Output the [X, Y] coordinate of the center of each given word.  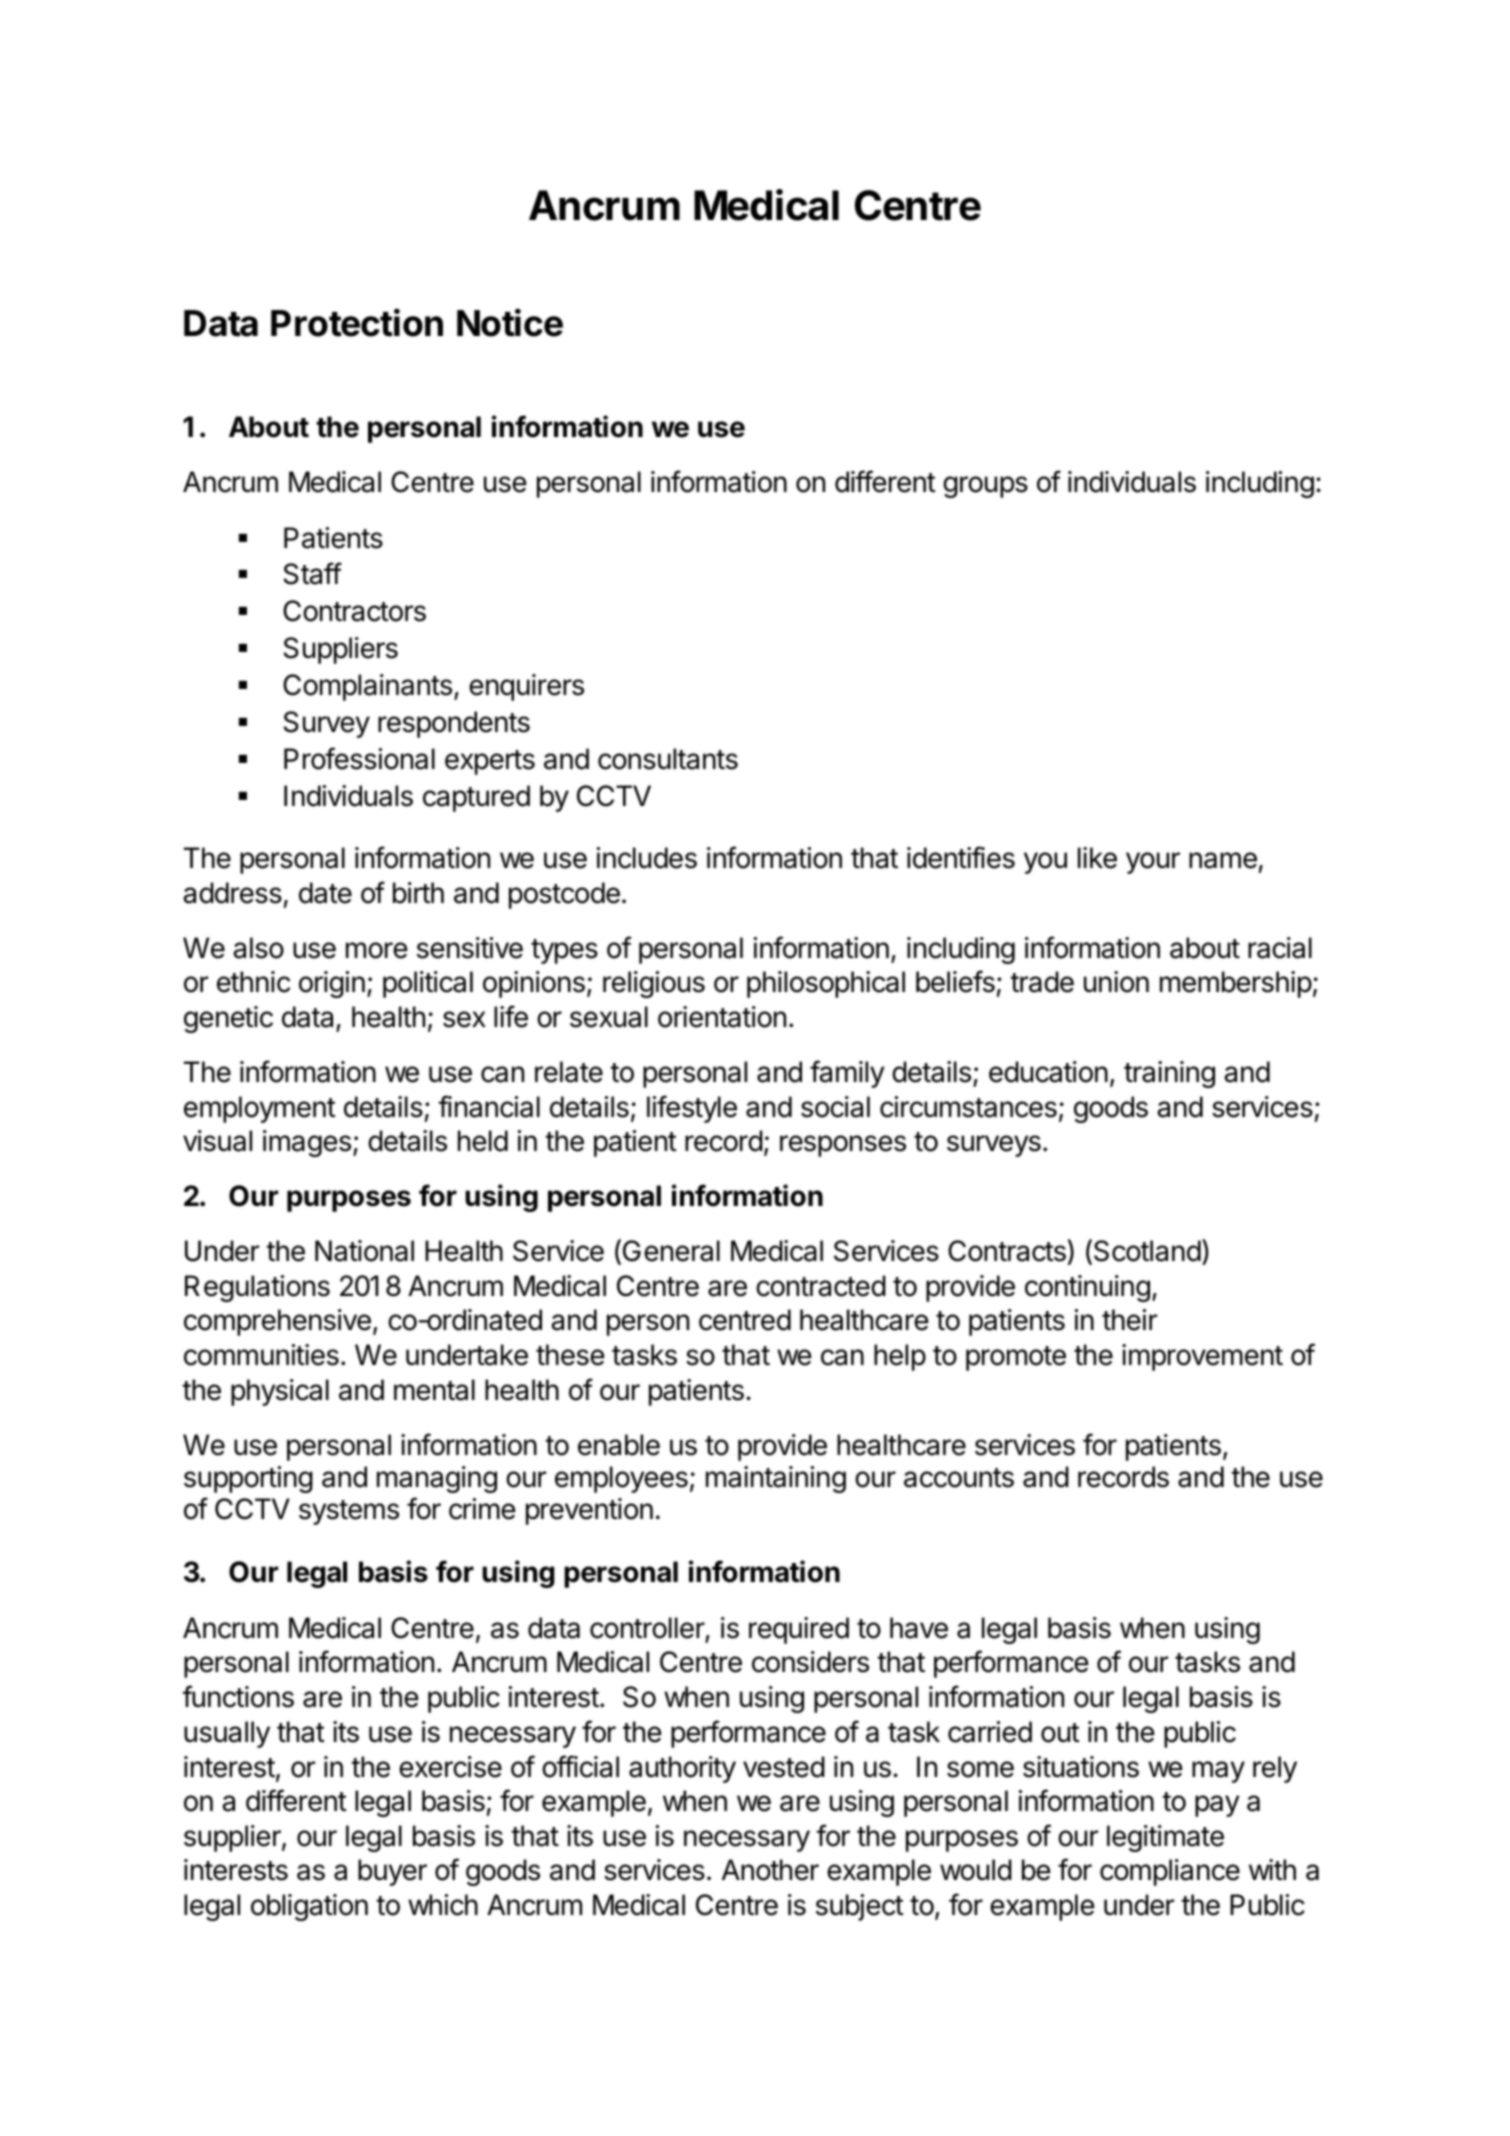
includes [647, 858]
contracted [821, 1286]
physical [280, 1392]
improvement [1202, 1357]
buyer [392, 1872]
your [1153, 863]
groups [985, 487]
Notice [510, 322]
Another [770, 1870]
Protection [357, 322]
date [325, 893]
